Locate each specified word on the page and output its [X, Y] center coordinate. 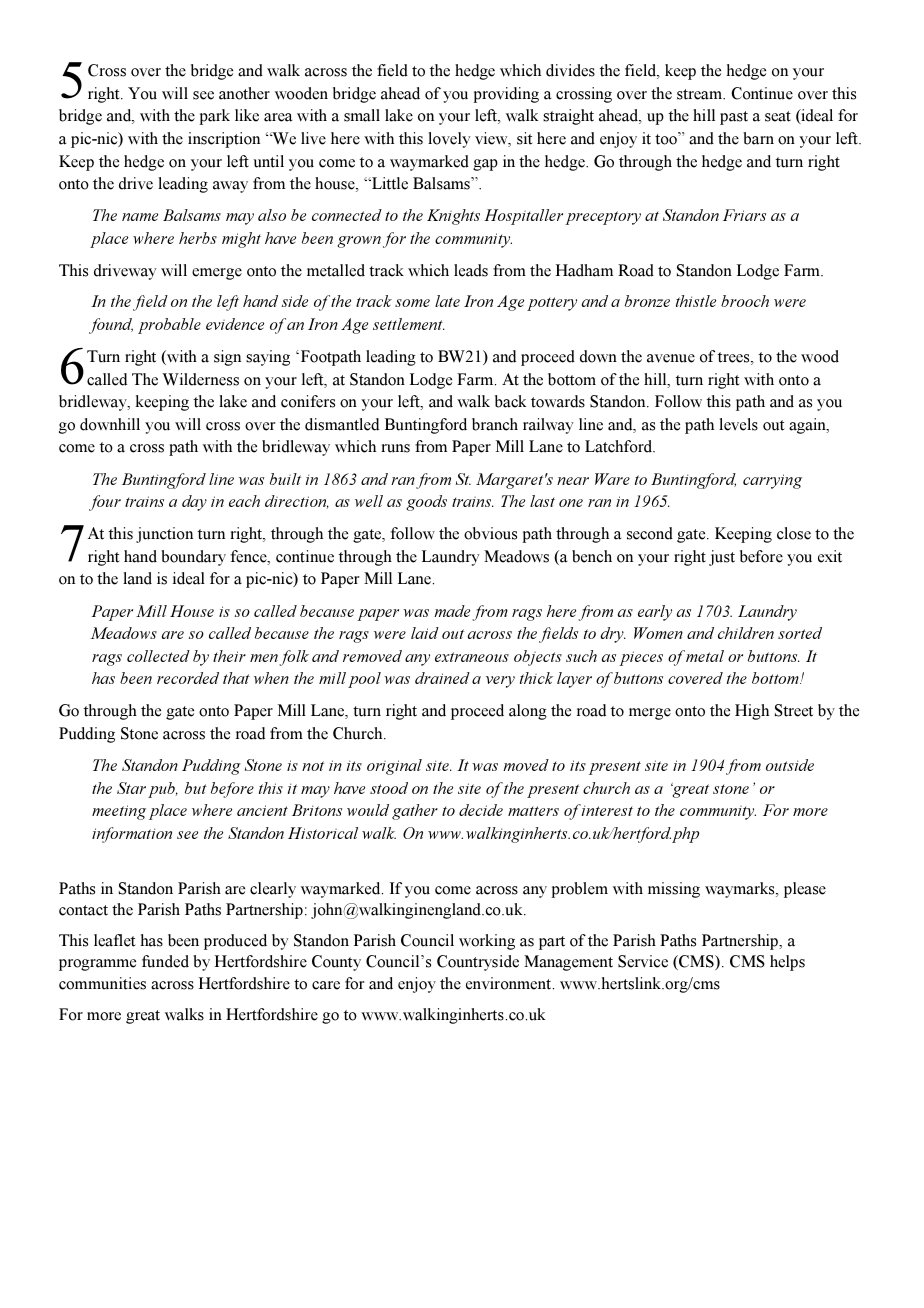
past [734, 118]
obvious [490, 533]
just [722, 558]
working [487, 942]
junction [164, 535]
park [214, 117]
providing [506, 95]
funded [165, 961]
